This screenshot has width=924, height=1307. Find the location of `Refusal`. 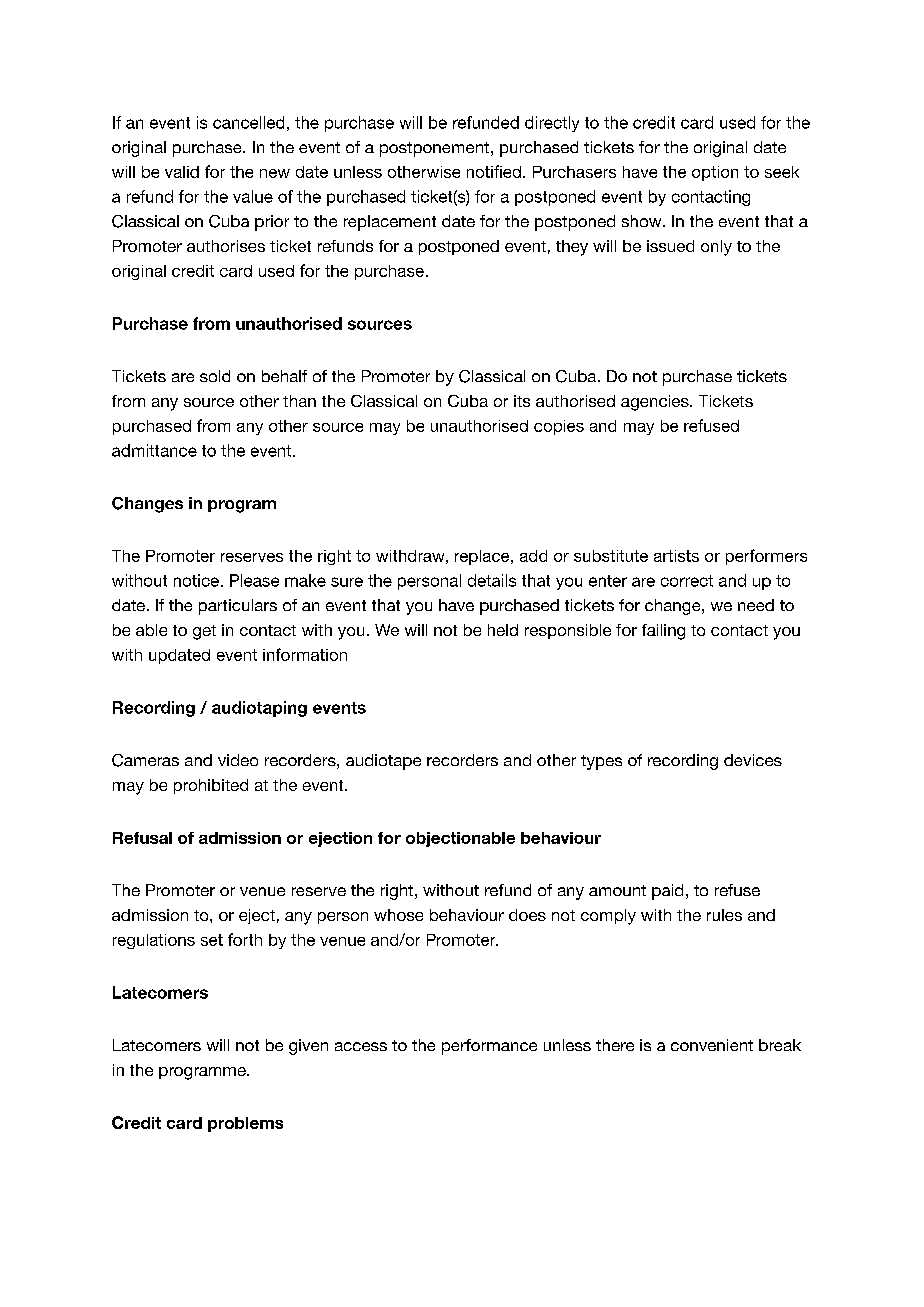

Refusal is located at coordinates (142, 838).
